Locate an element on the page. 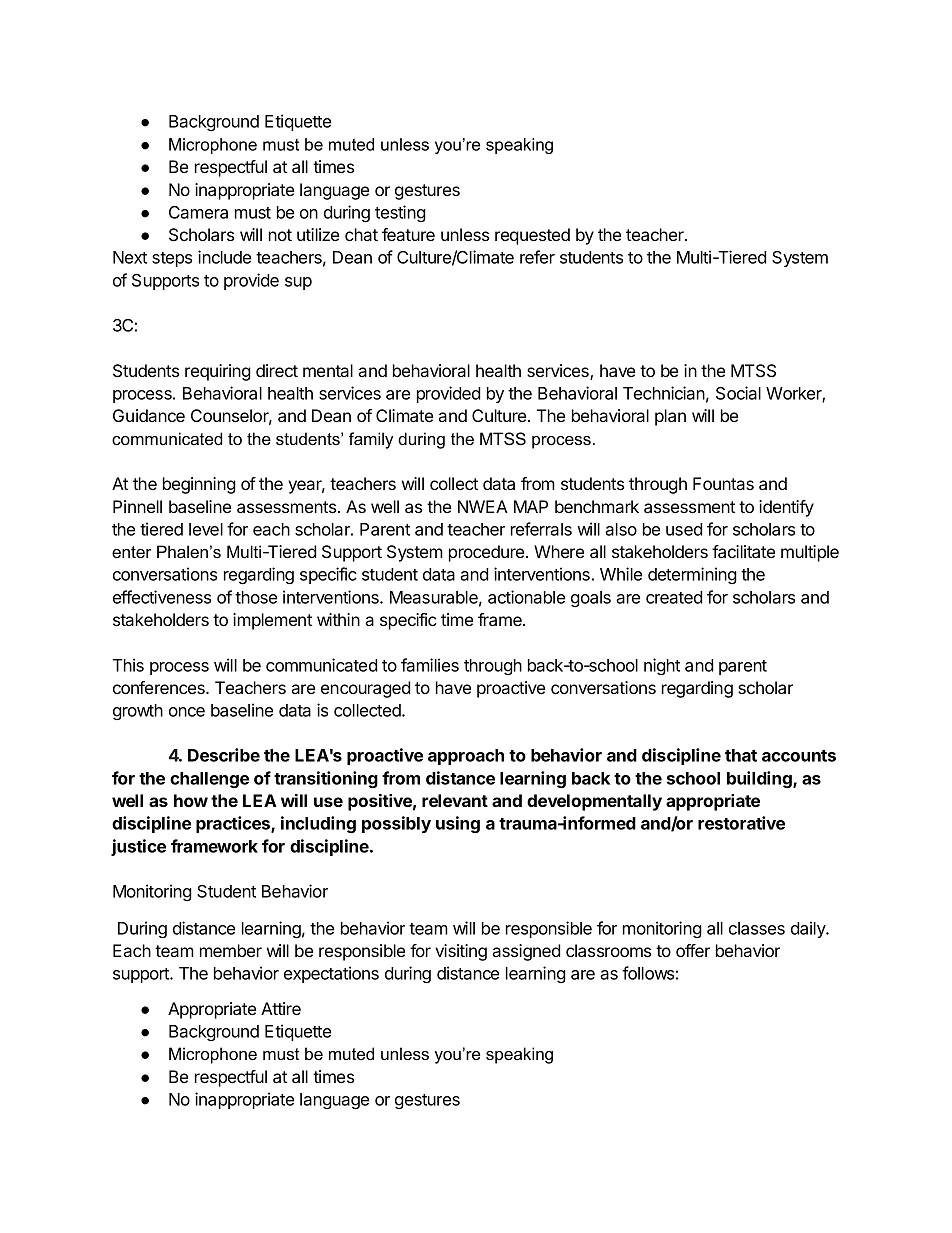 The image size is (952, 1233). member is located at coordinates (231, 950).
